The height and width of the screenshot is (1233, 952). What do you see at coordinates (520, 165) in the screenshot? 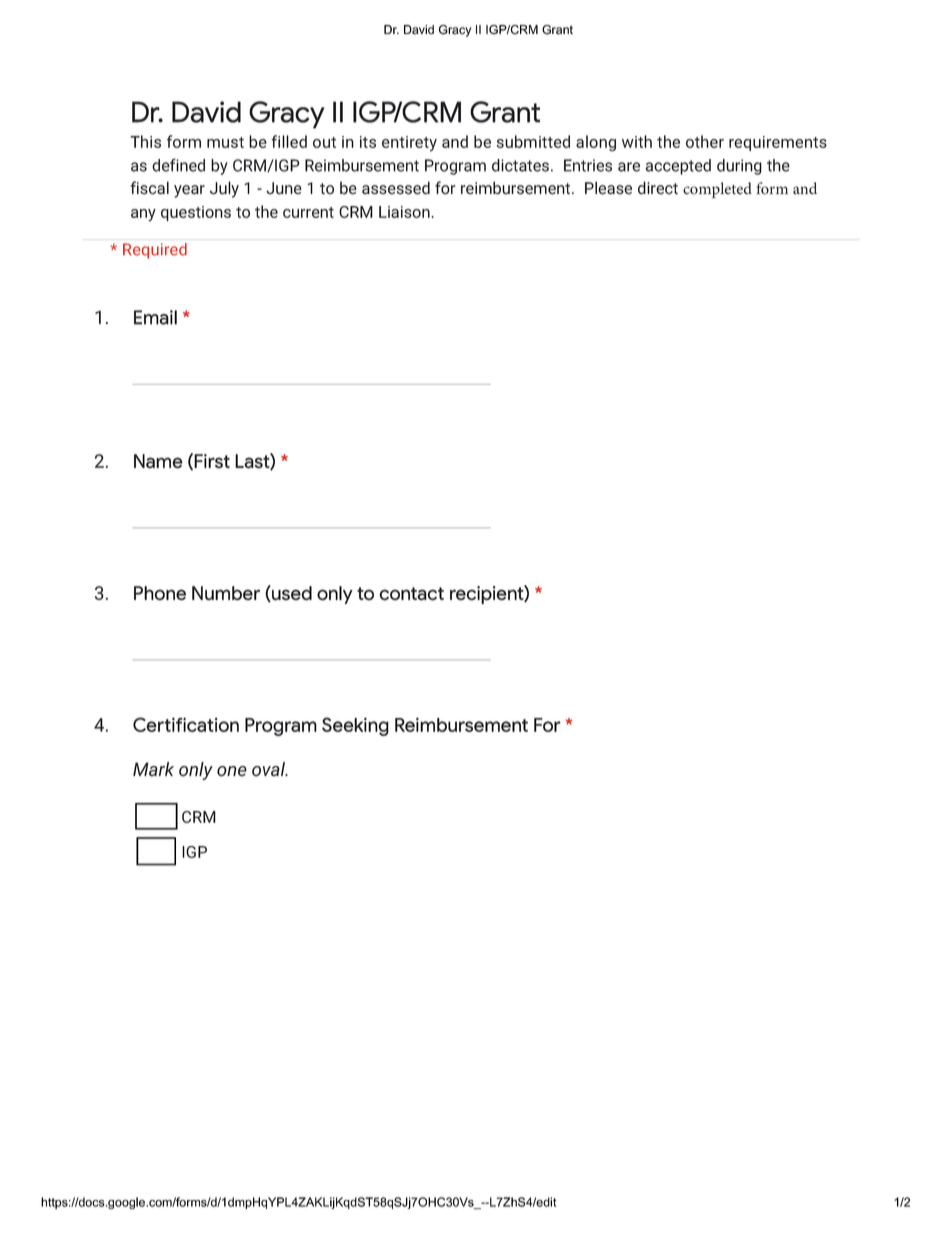
I see `dictates` at bounding box center [520, 165].
